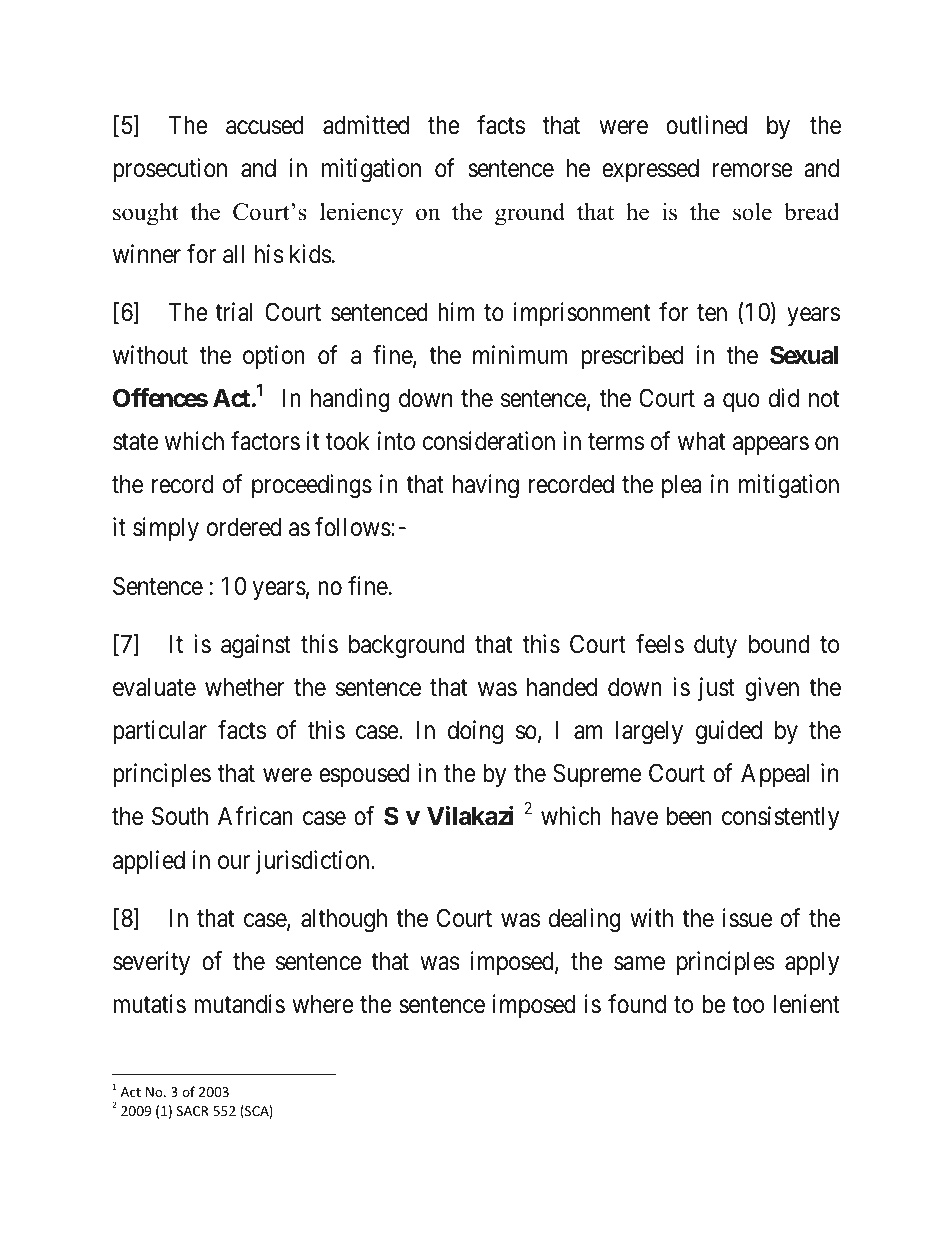  What do you see at coordinates (274, 357) in the screenshot?
I see `option` at bounding box center [274, 357].
